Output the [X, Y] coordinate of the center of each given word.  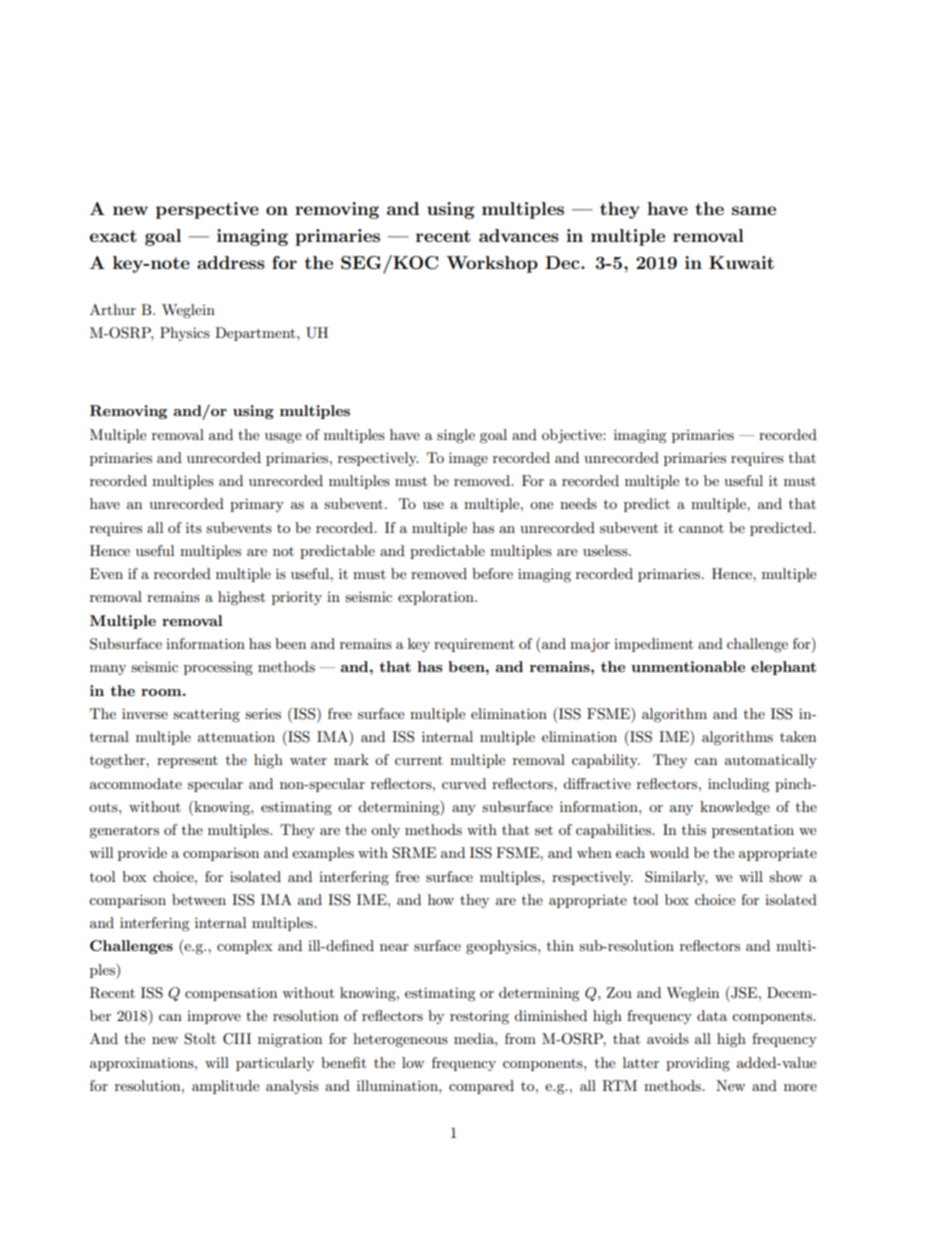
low [413, 1062]
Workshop [492, 264]
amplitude [225, 1087]
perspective [207, 210]
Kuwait [741, 262]
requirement [474, 645]
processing [218, 668]
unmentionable [688, 666]
